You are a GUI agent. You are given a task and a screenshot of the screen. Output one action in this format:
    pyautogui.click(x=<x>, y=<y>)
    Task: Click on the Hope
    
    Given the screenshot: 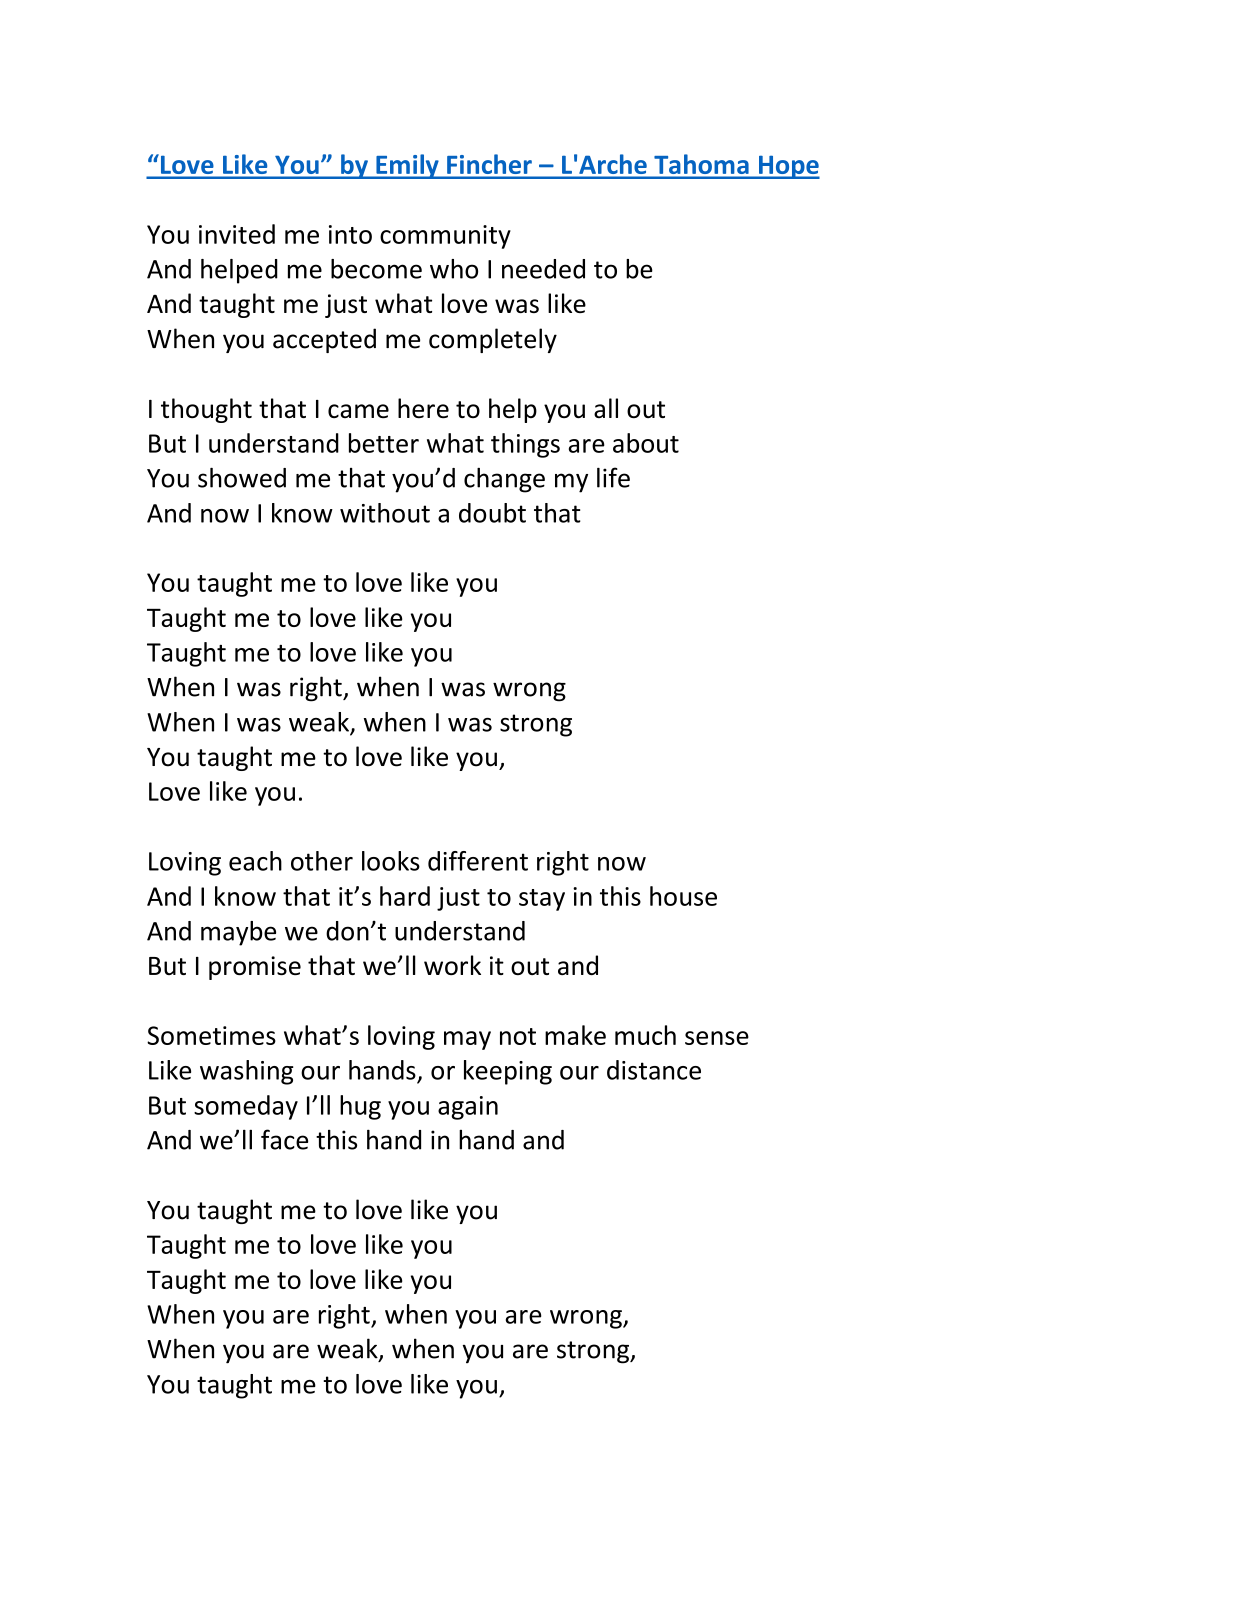 What is the action you would take?
    pyautogui.click(x=788, y=167)
